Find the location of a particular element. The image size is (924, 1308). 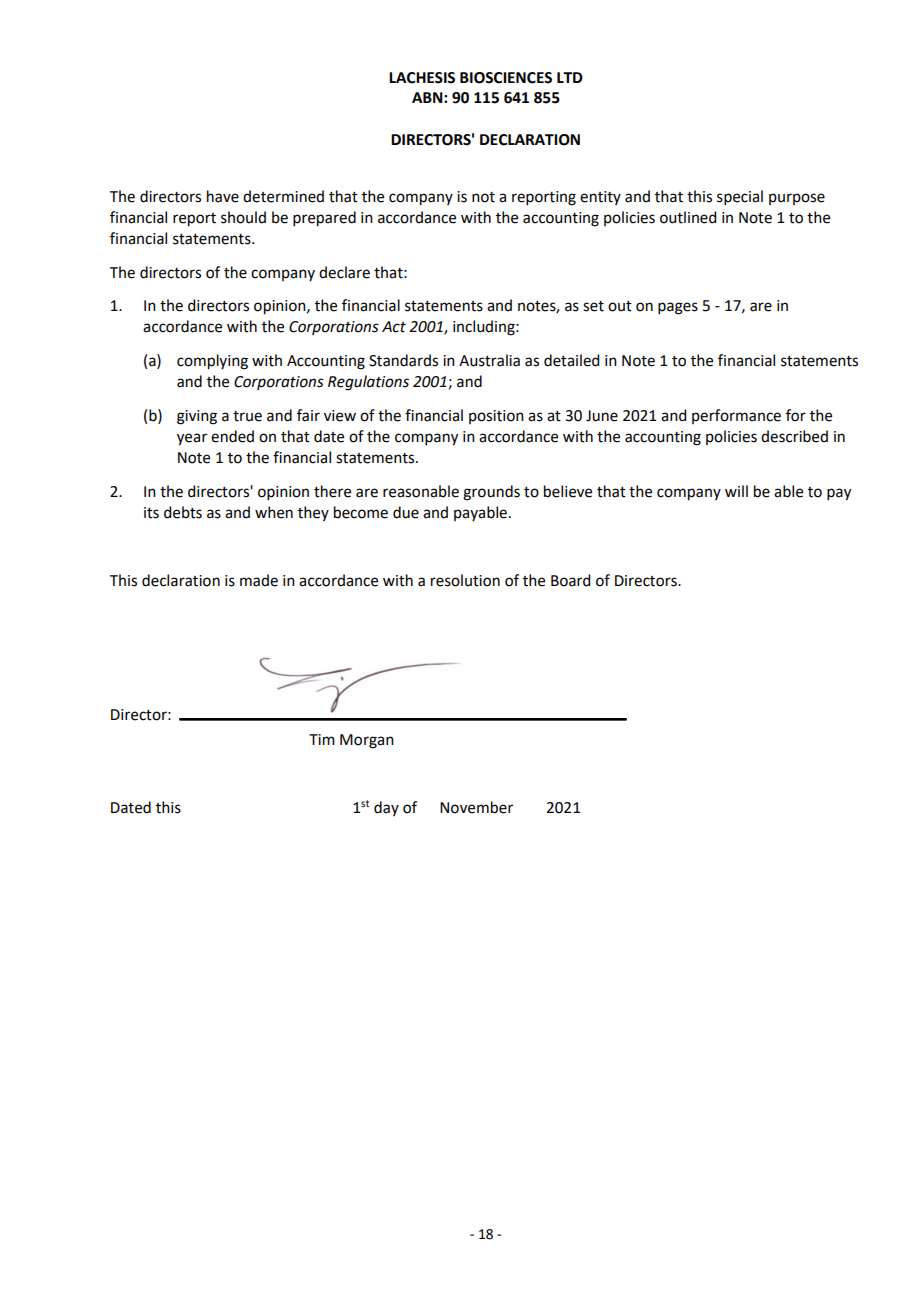

complying is located at coordinates (212, 362).
